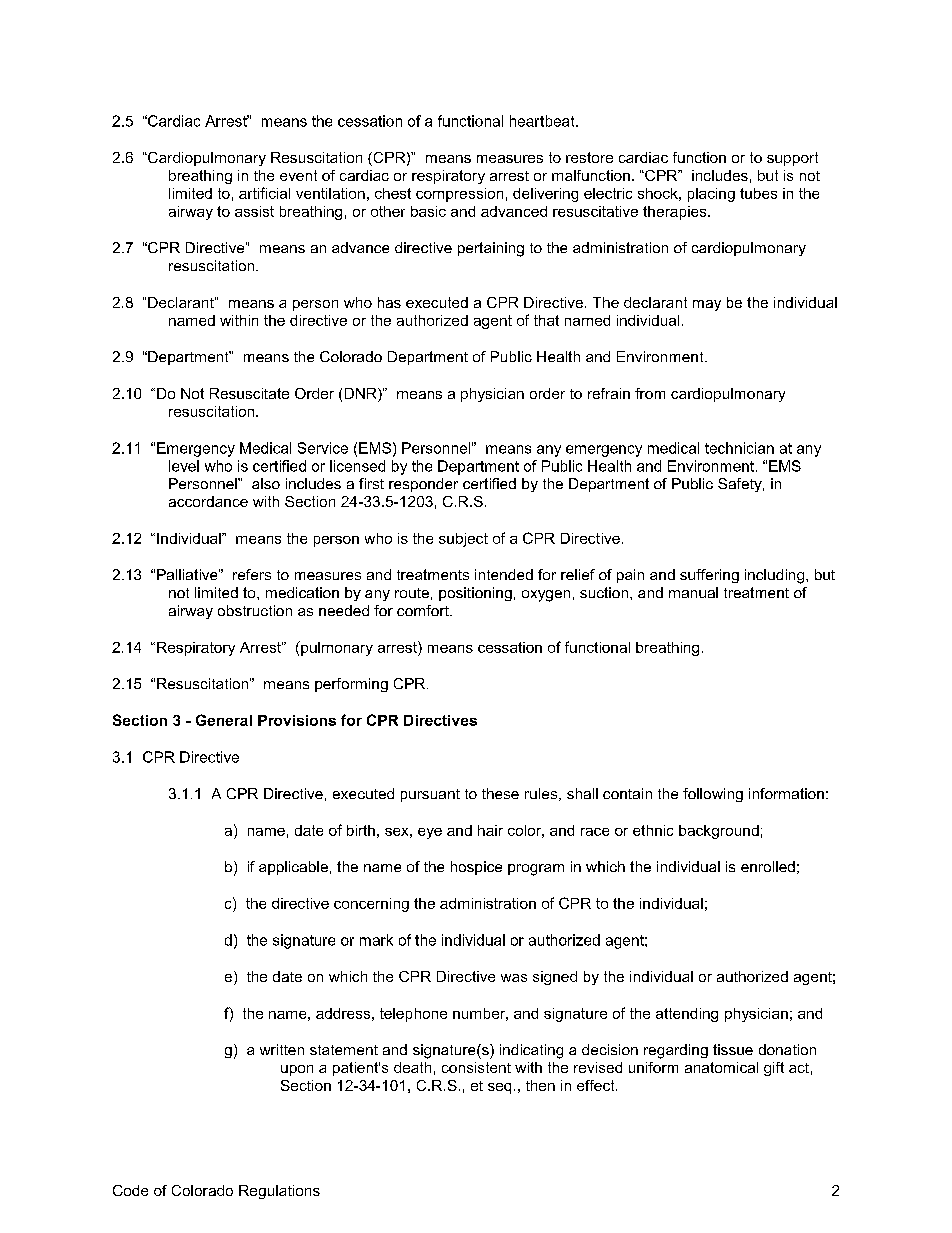  What do you see at coordinates (499, 1088) in the document?
I see `seq` at bounding box center [499, 1088].
